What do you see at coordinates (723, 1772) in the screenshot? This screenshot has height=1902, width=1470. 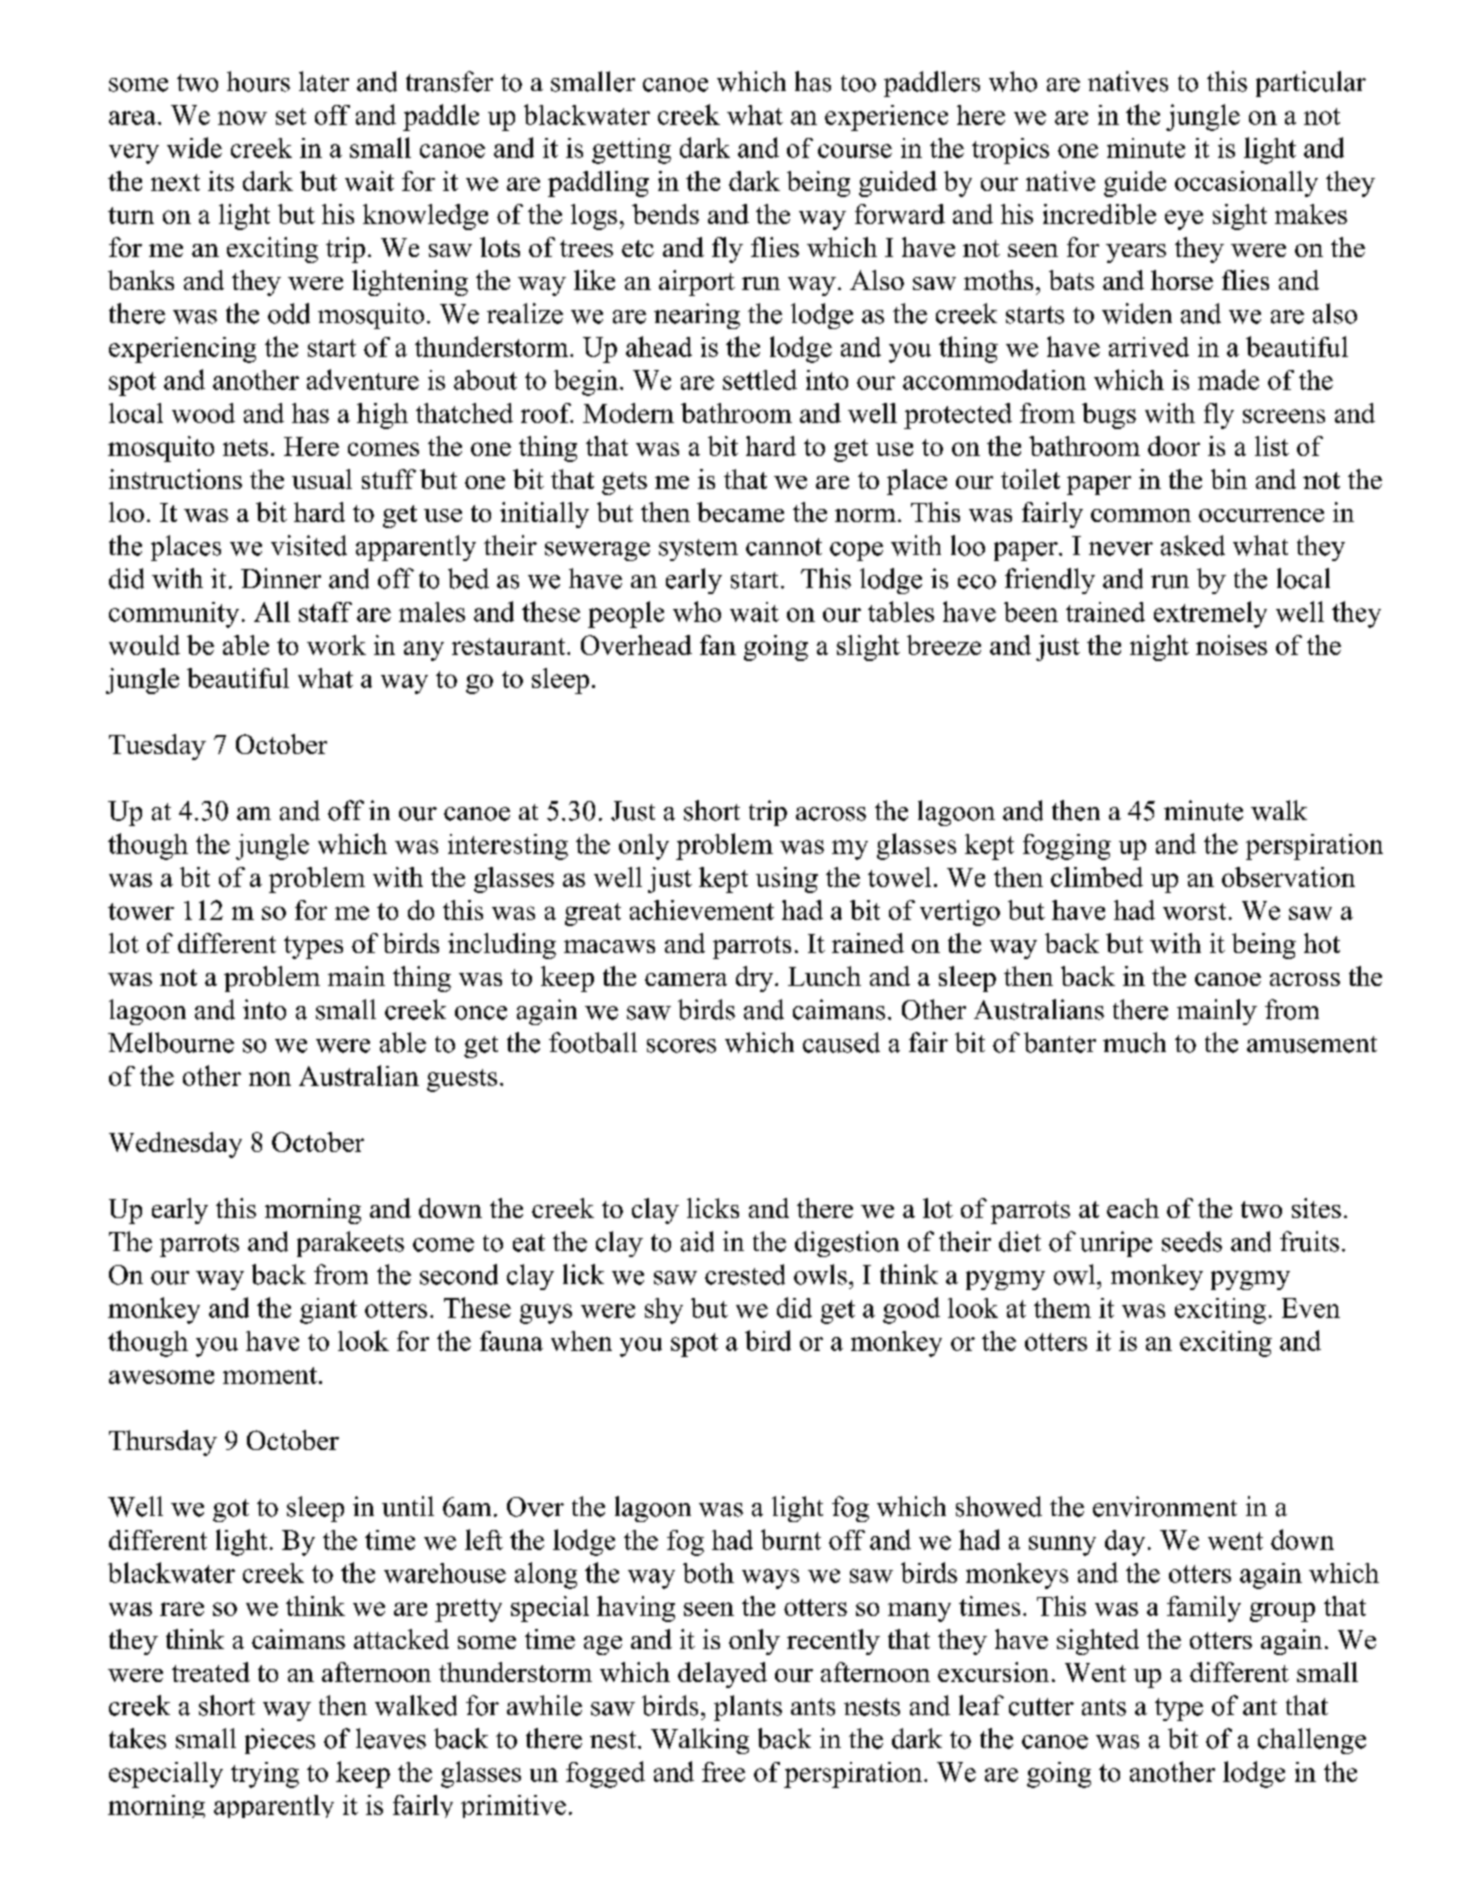 I see `free` at bounding box center [723, 1772].
